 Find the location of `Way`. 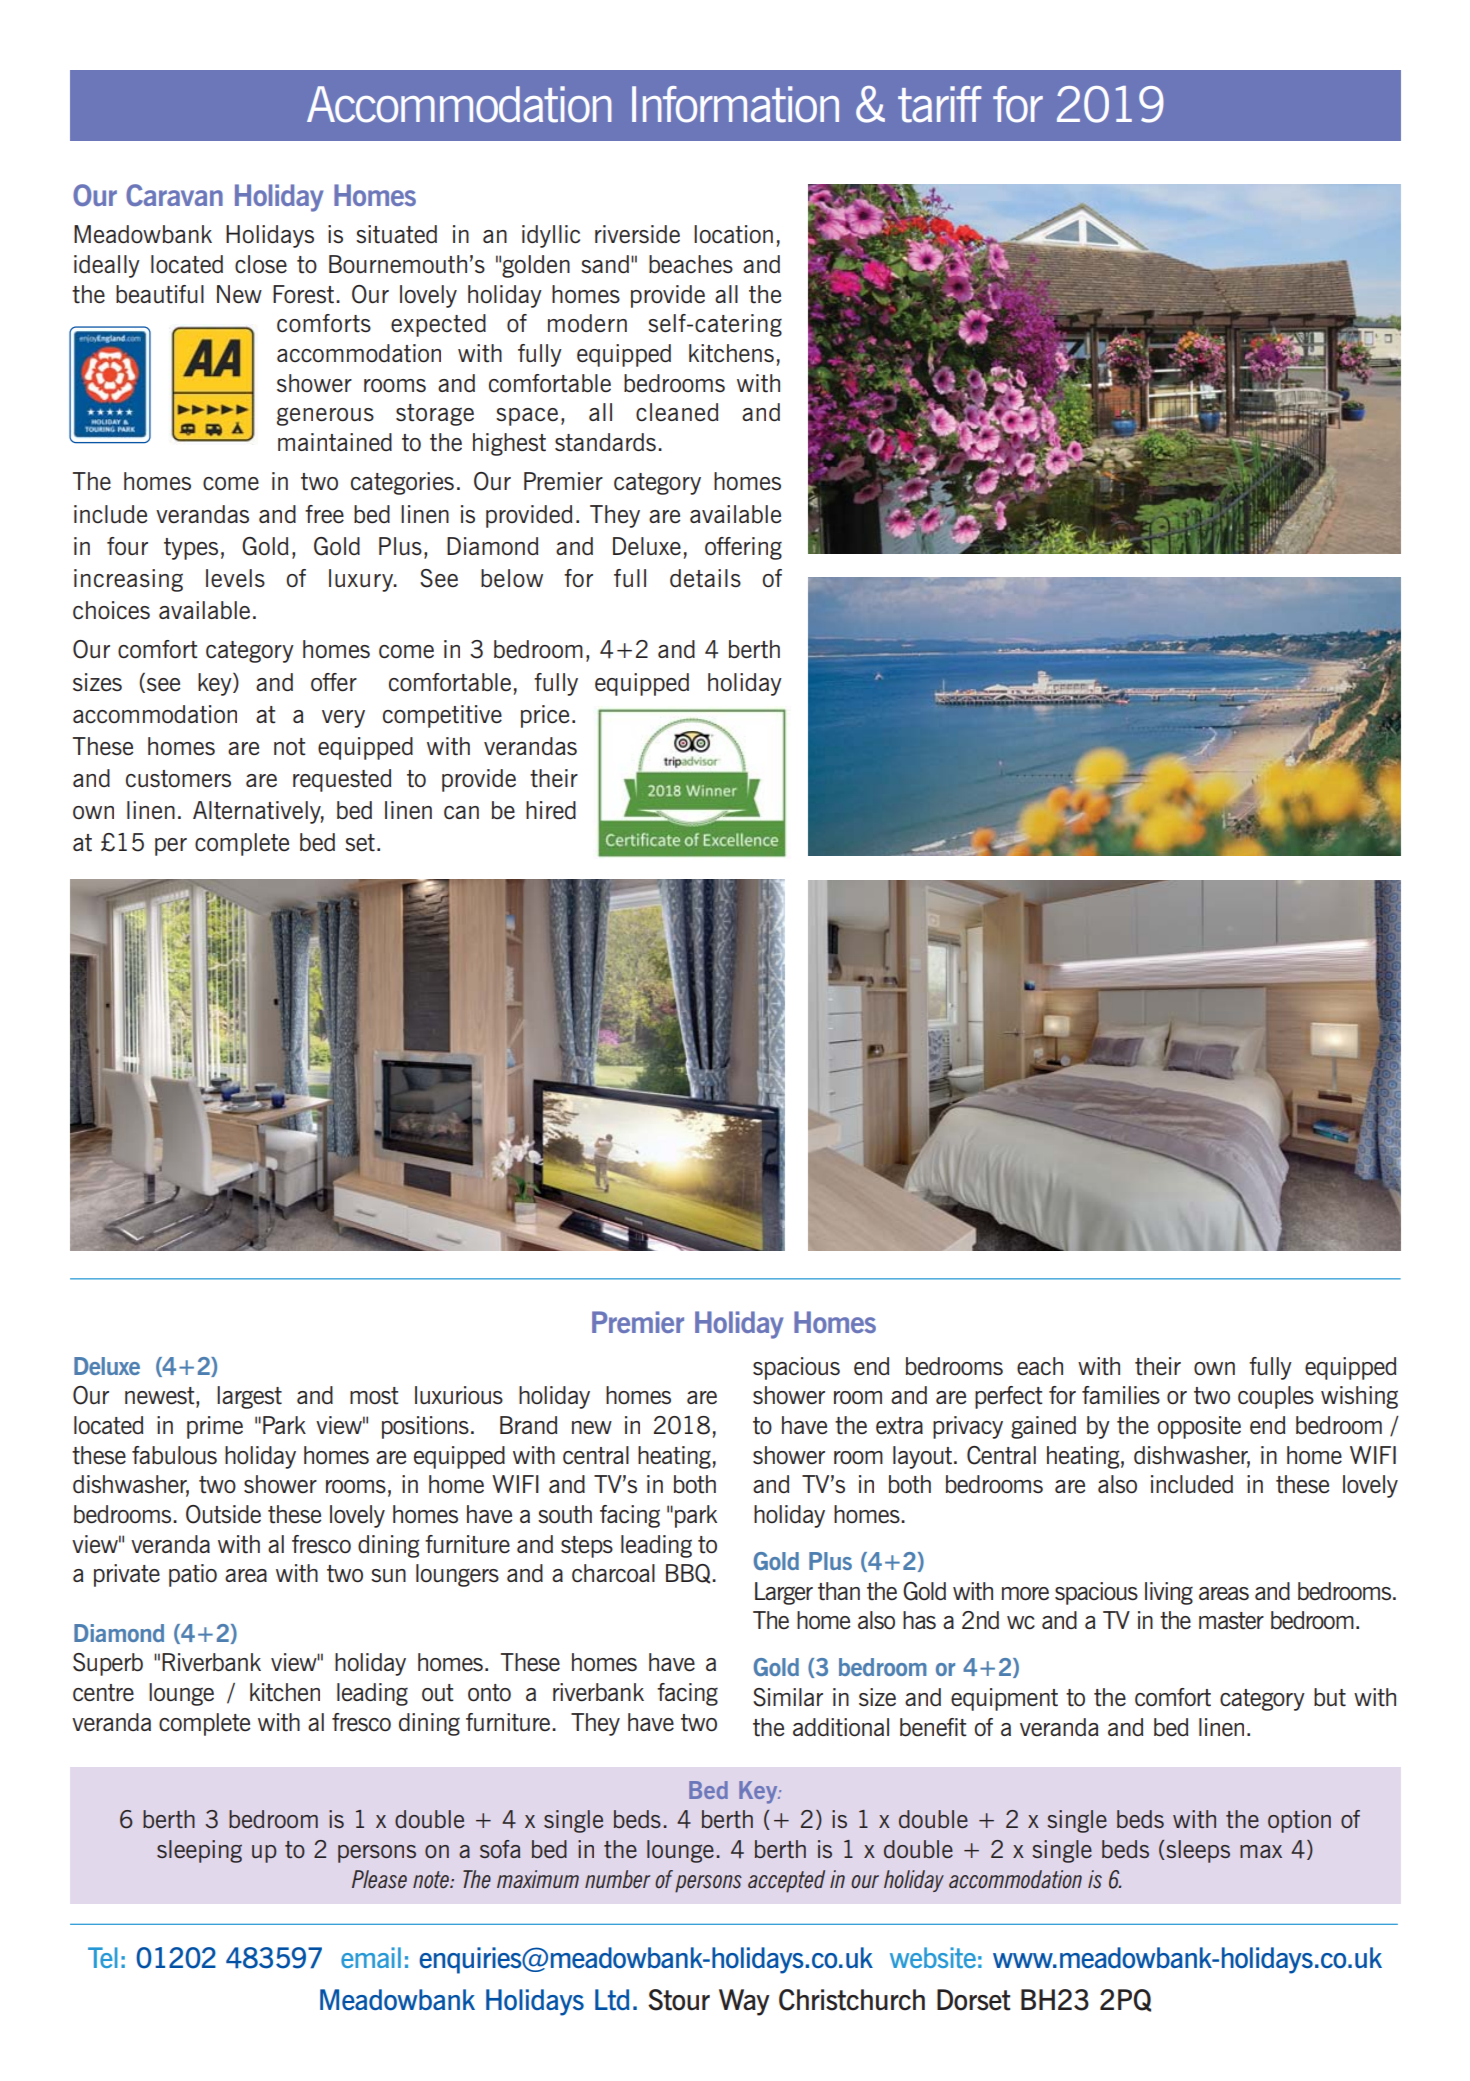

Way is located at coordinates (744, 2002).
